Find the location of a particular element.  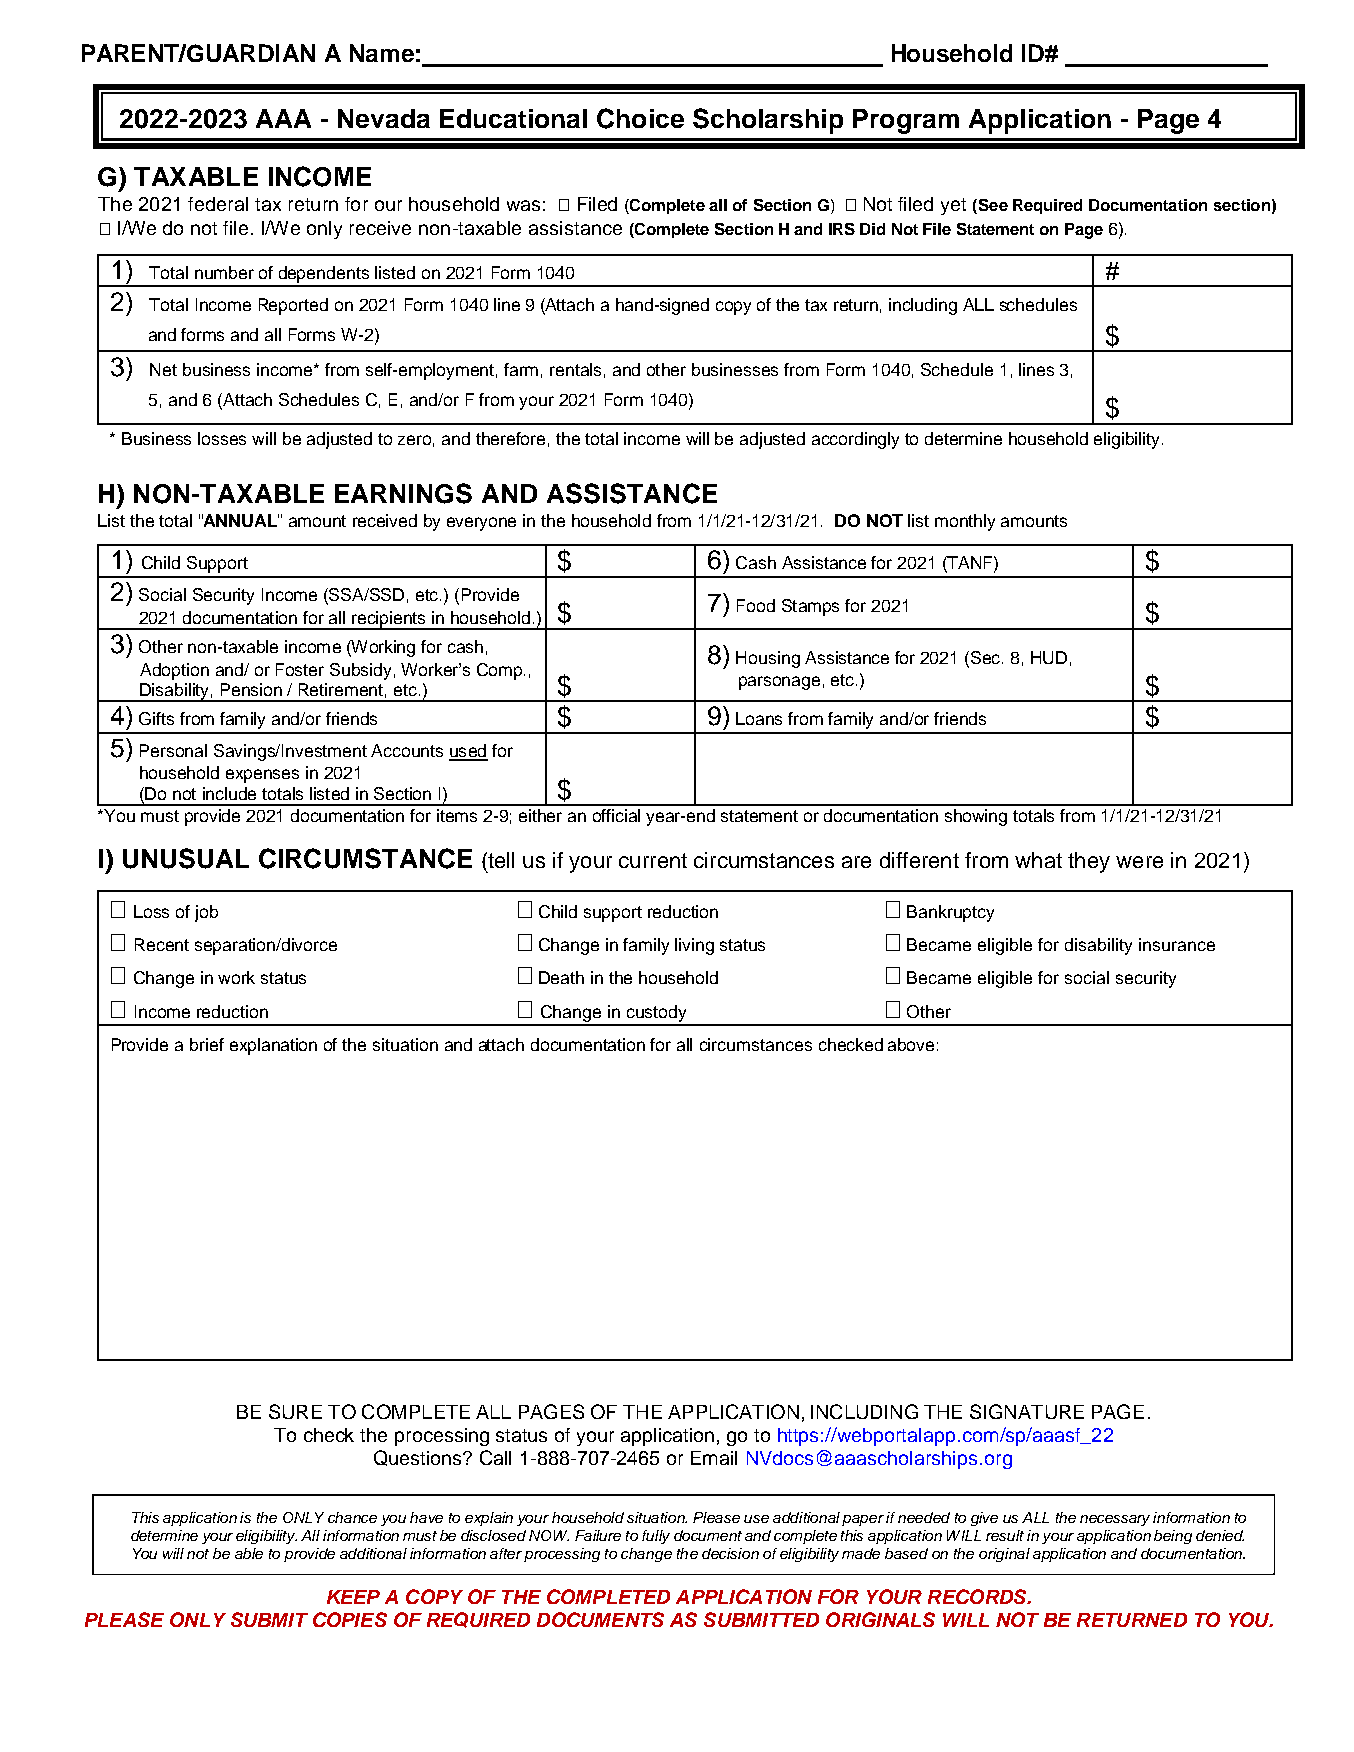

Choice is located at coordinates (640, 118).
